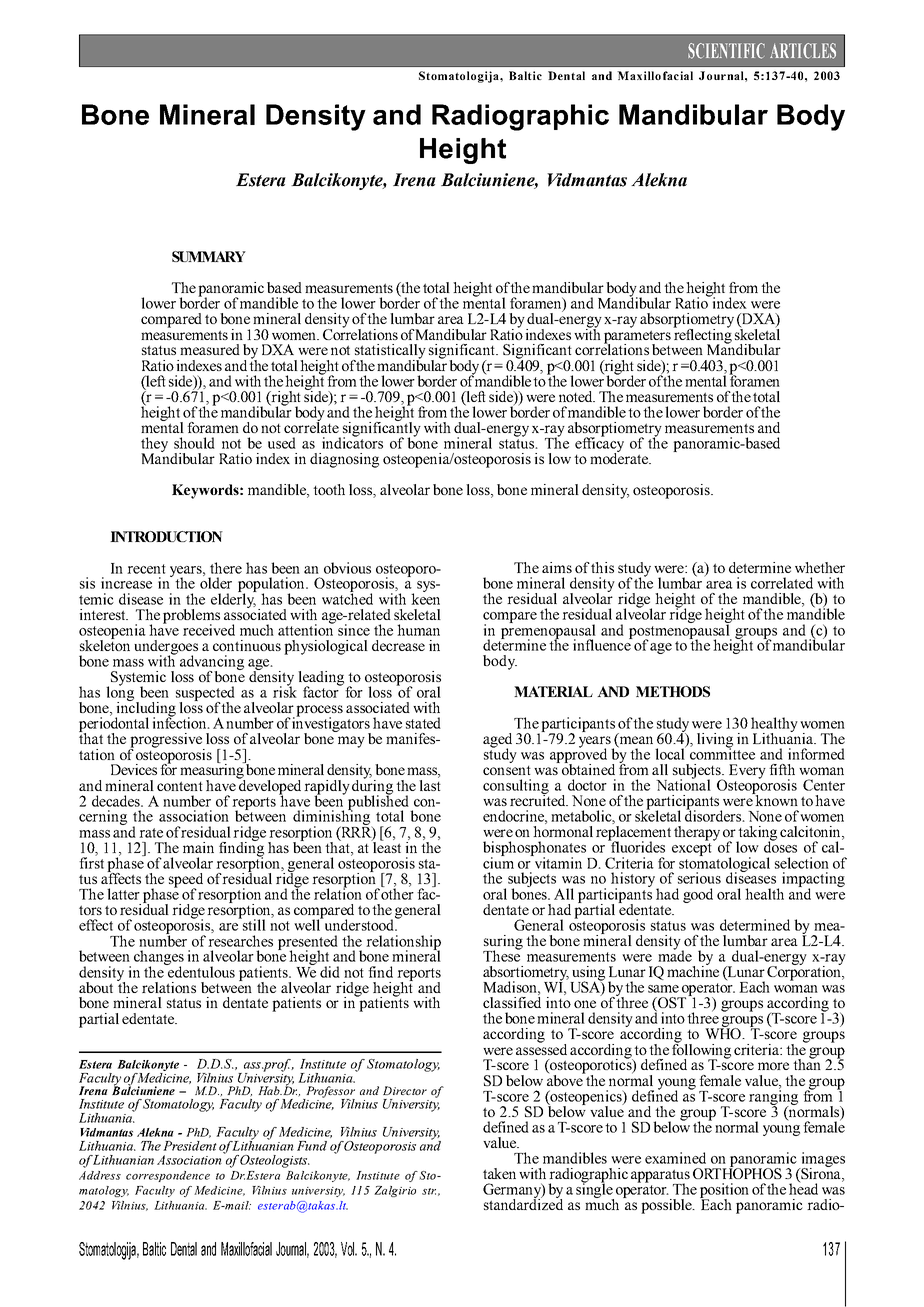 The height and width of the image is (1307, 924). What do you see at coordinates (599, 444) in the image?
I see `efficacy` at bounding box center [599, 444].
